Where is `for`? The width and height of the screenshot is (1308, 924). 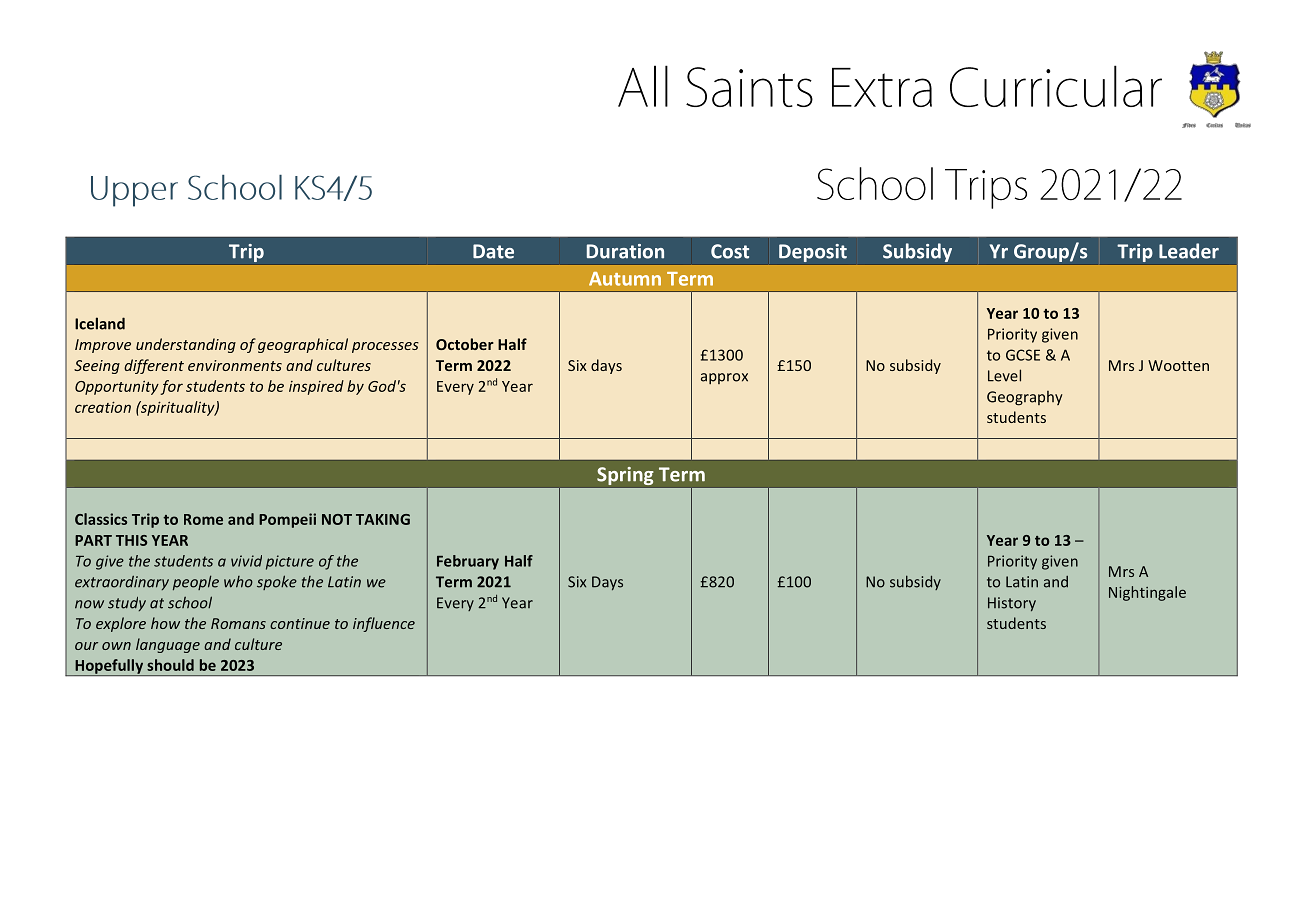
for is located at coordinates (171, 387).
